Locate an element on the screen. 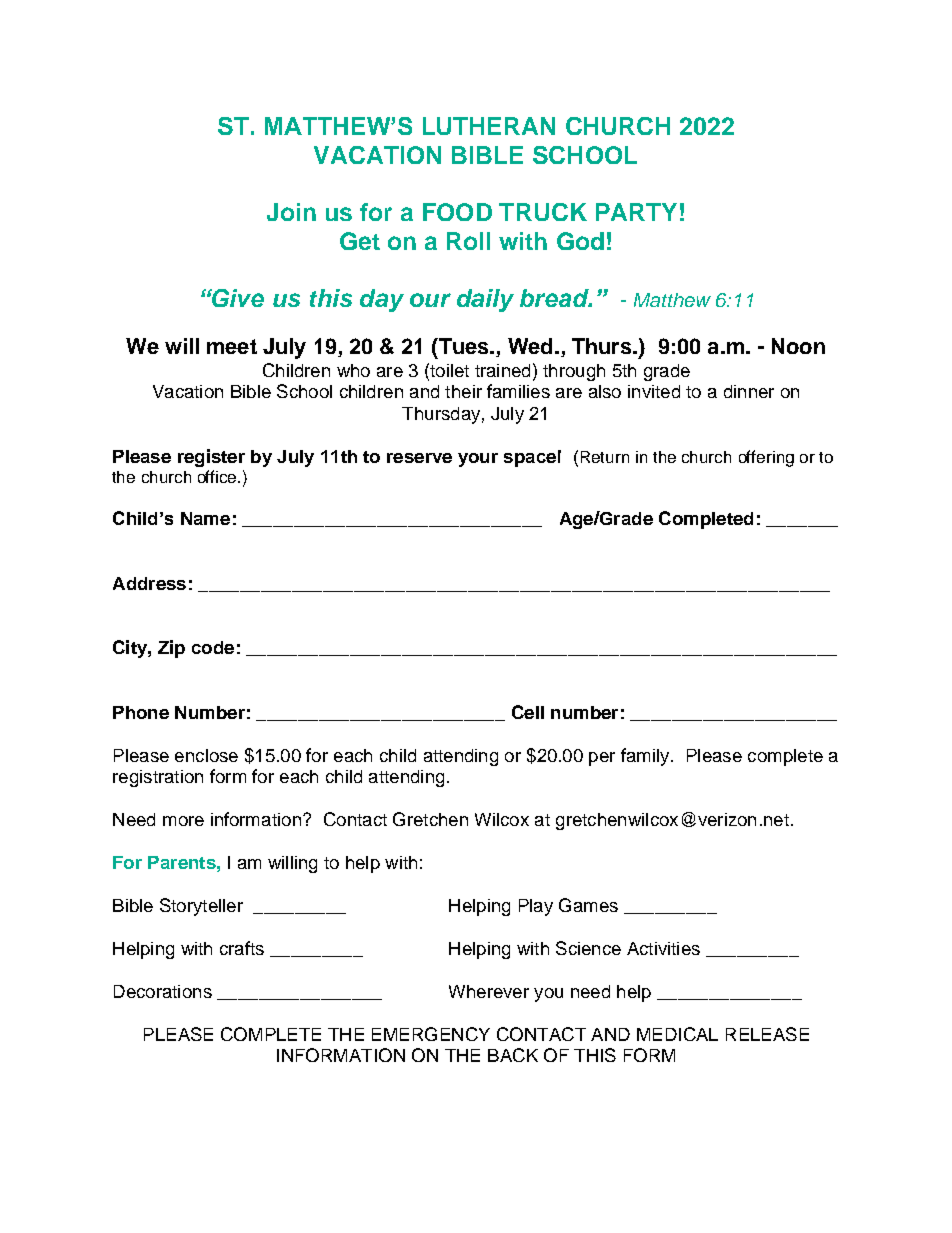 The height and width of the screenshot is (1233, 952). PARTY is located at coordinates (636, 212).
